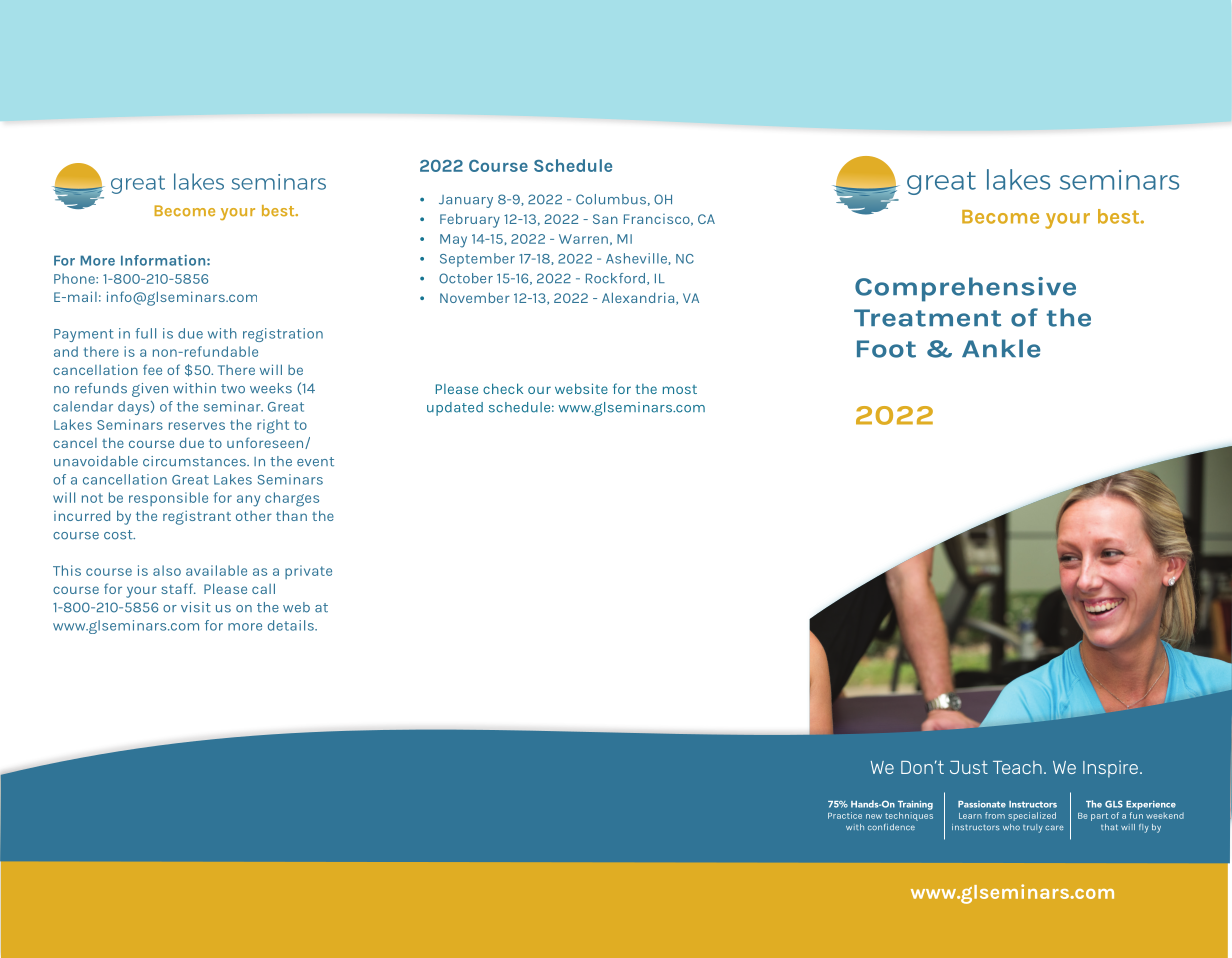  I want to click on San, so click(605, 219).
